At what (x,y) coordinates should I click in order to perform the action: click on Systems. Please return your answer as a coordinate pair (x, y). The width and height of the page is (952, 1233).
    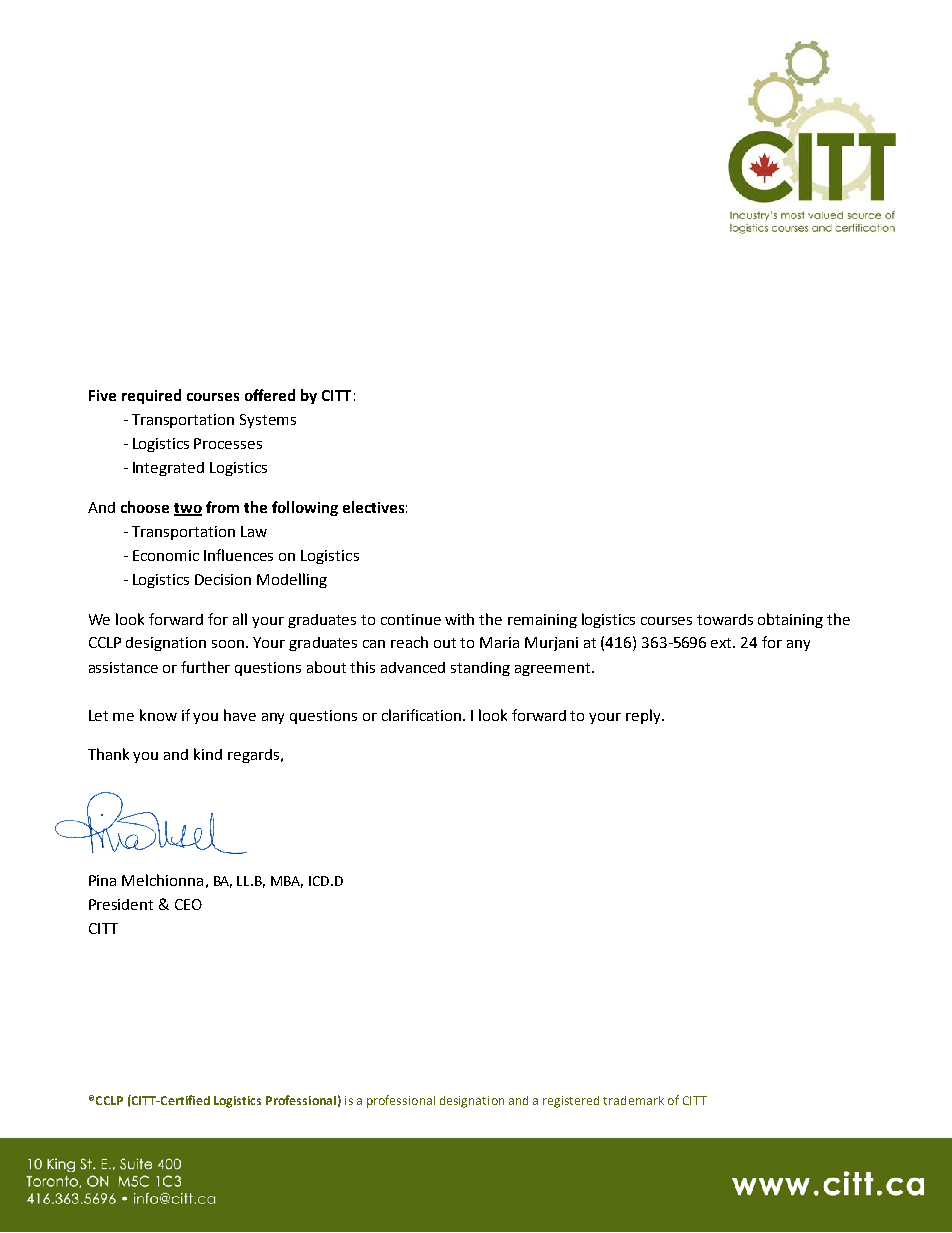
    Looking at the image, I should click on (268, 421).
